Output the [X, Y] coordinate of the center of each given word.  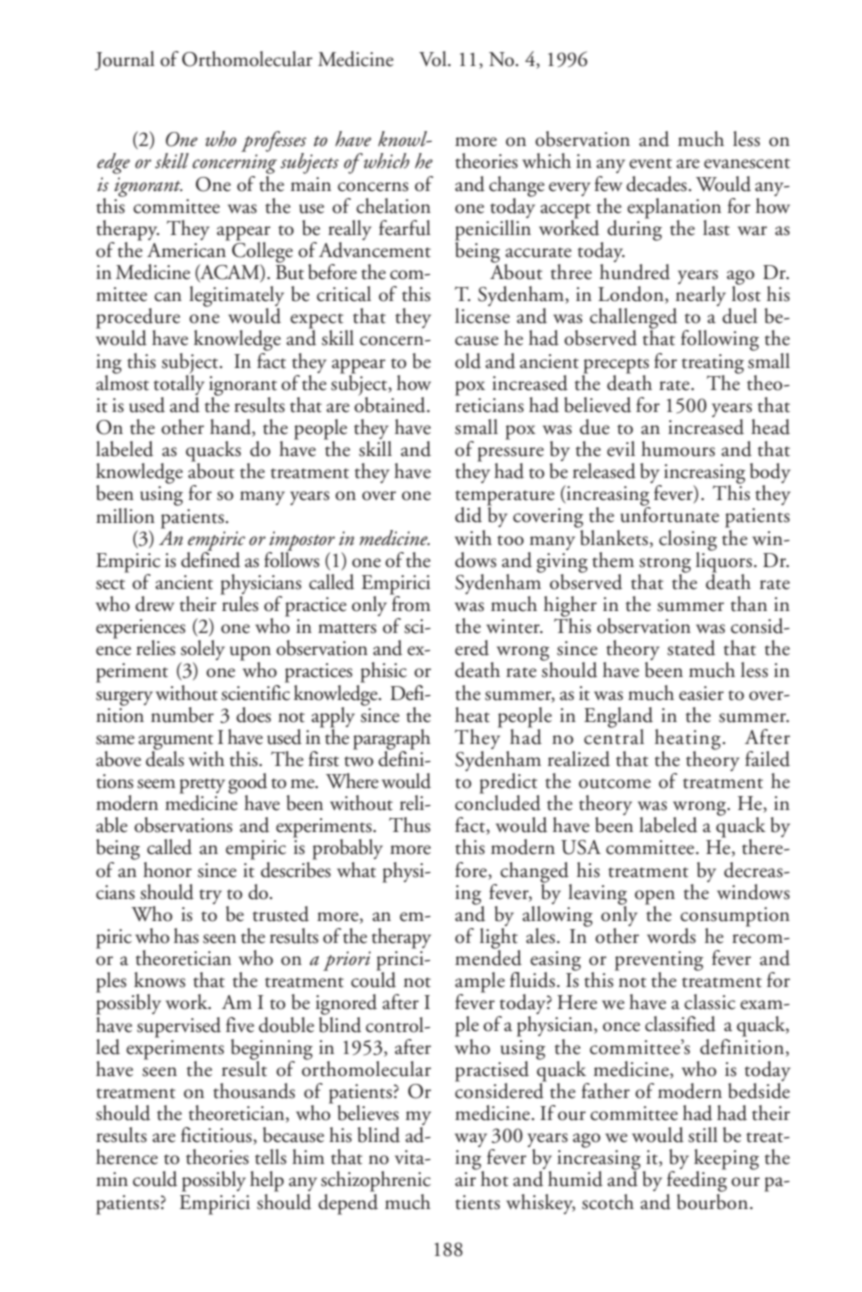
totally [179, 383]
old [468, 361]
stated [691, 648]
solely [203, 651]
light [500, 939]
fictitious [217, 1136]
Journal [125, 60]
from [410, 603]
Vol [434, 59]
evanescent [747, 163]
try [210, 896]
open [655, 898]
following [720, 340]
